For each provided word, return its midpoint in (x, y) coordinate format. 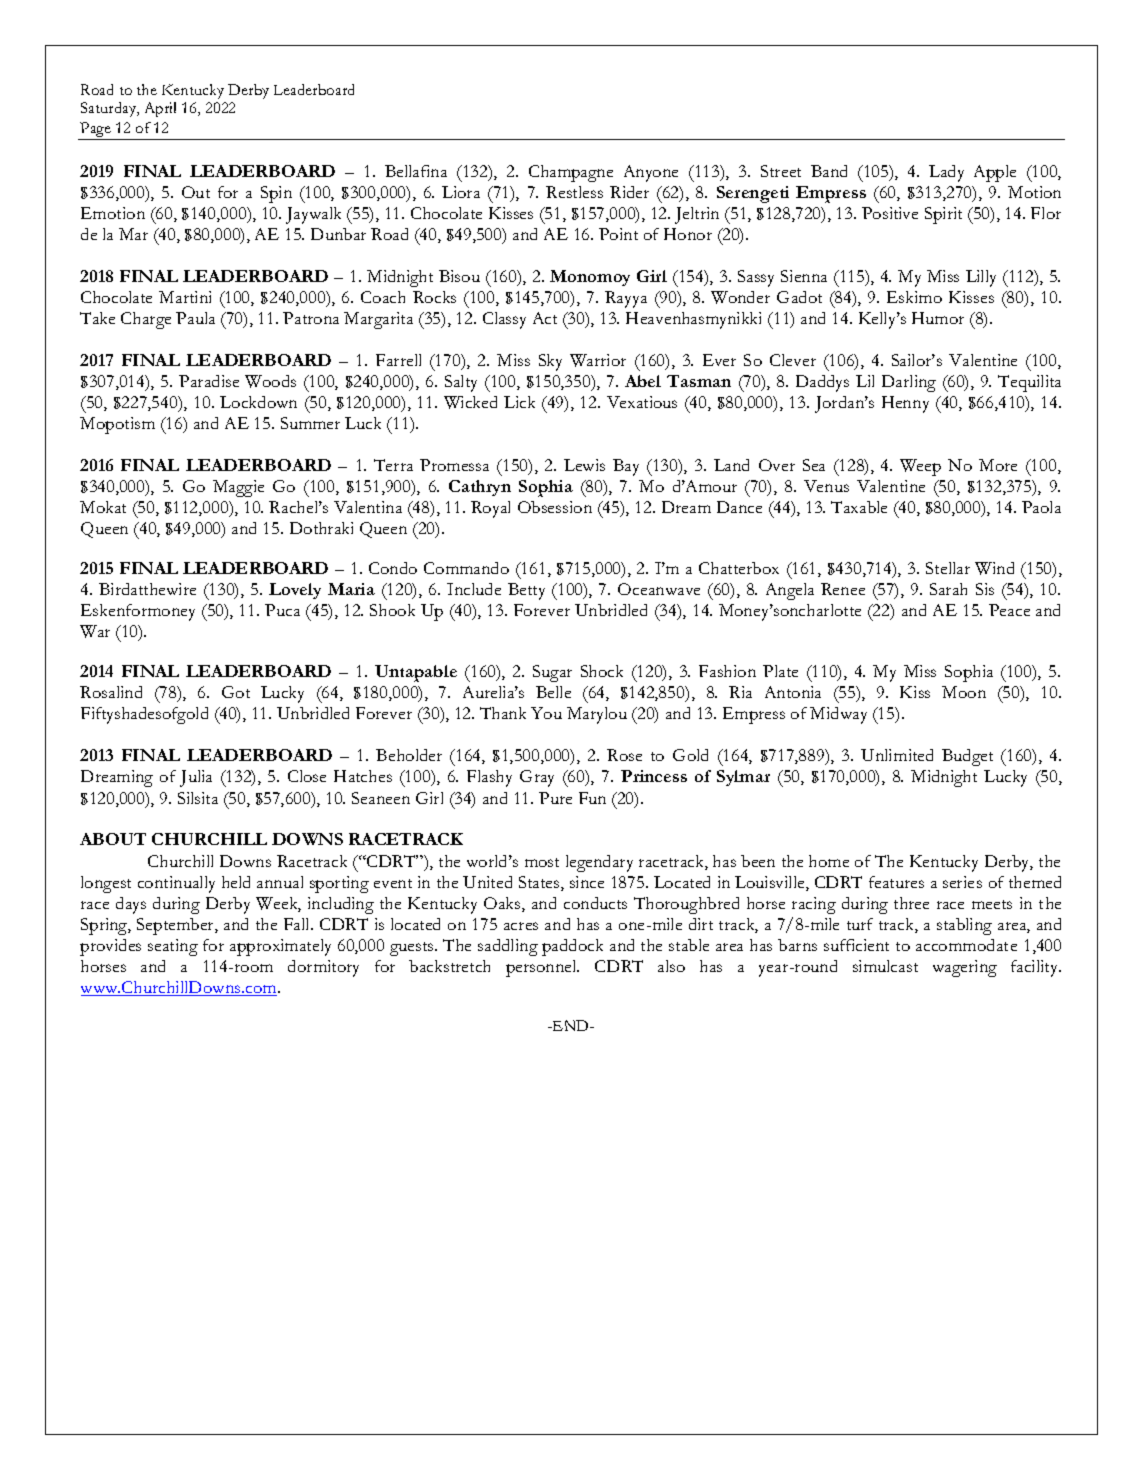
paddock (572, 947)
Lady (946, 173)
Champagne (571, 173)
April (160, 109)
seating (173, 947)
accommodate (966, 945)
